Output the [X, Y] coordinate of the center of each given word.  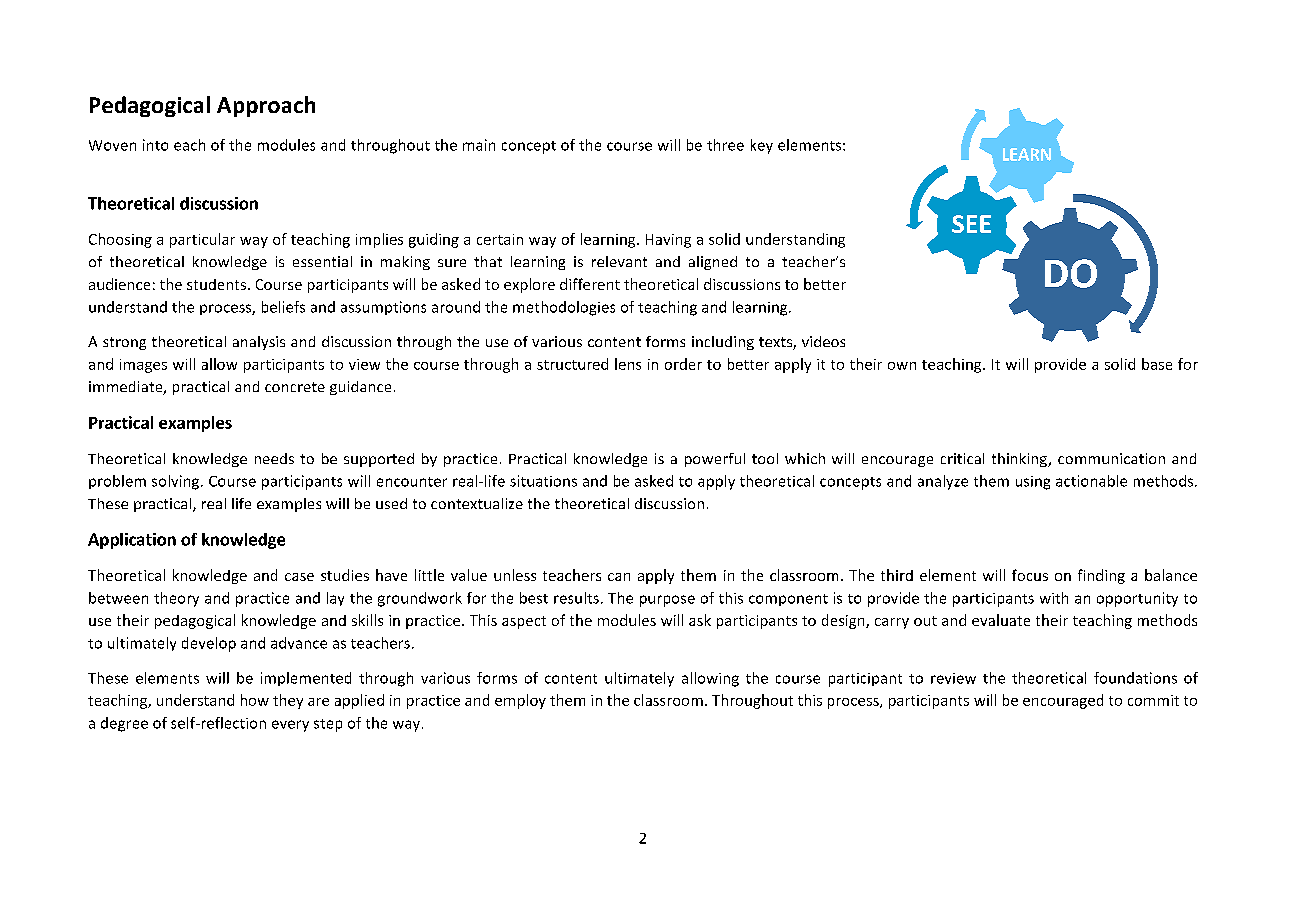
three [725, 145]
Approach [266, 106]
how [255, 700]
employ [520, 701]
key [762, 146]
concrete [295, 387]
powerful [715, 460]
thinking [1020, 460]
